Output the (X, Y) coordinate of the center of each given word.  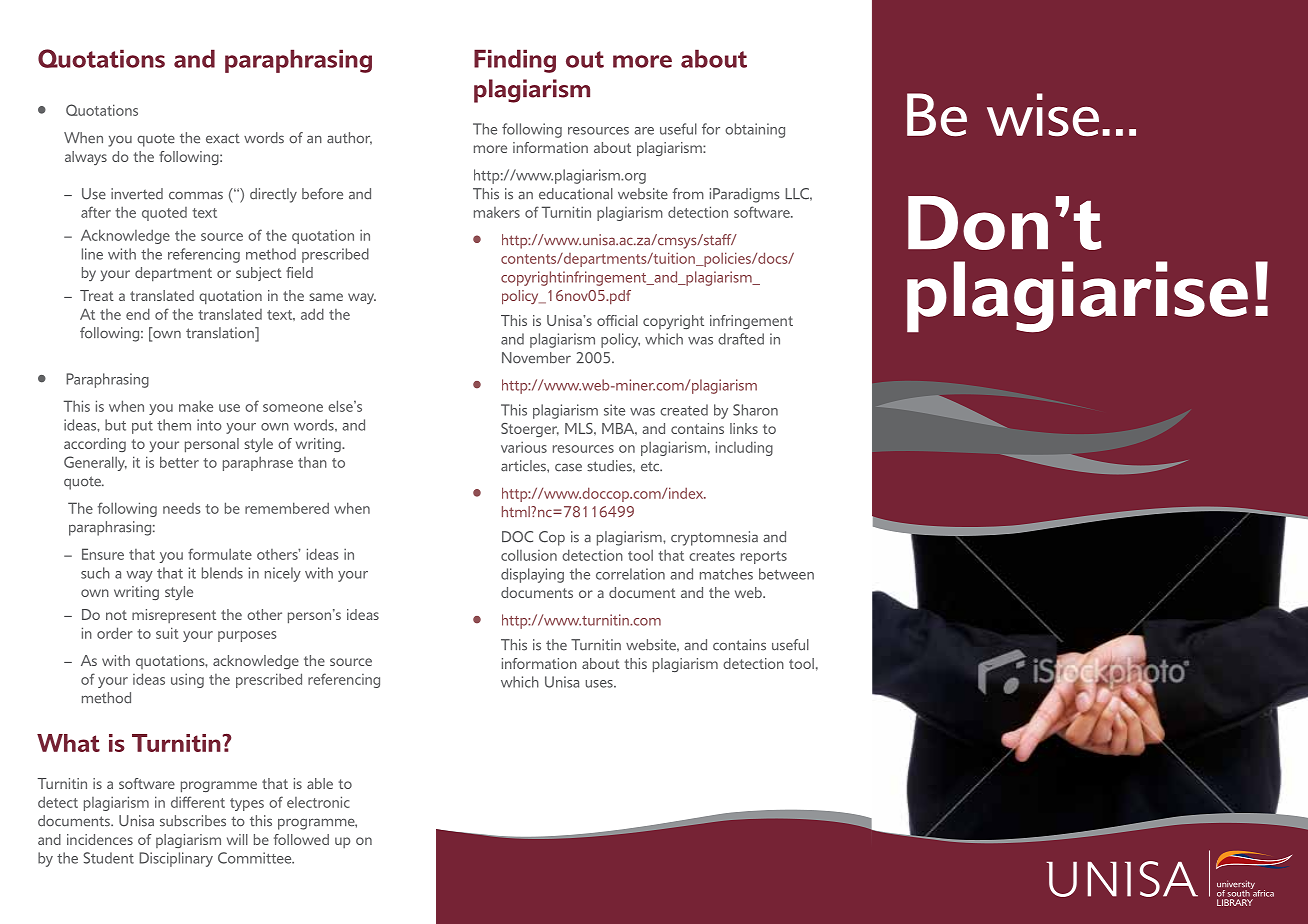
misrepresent (174, 616)
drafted (741, 339)
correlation (630, 574)
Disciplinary (176, 859)
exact (223, 139)
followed (301, 839)
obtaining (755, 130)
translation (221, 334)
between (786, 574)
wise (1043, 115)
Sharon (755, 410)
